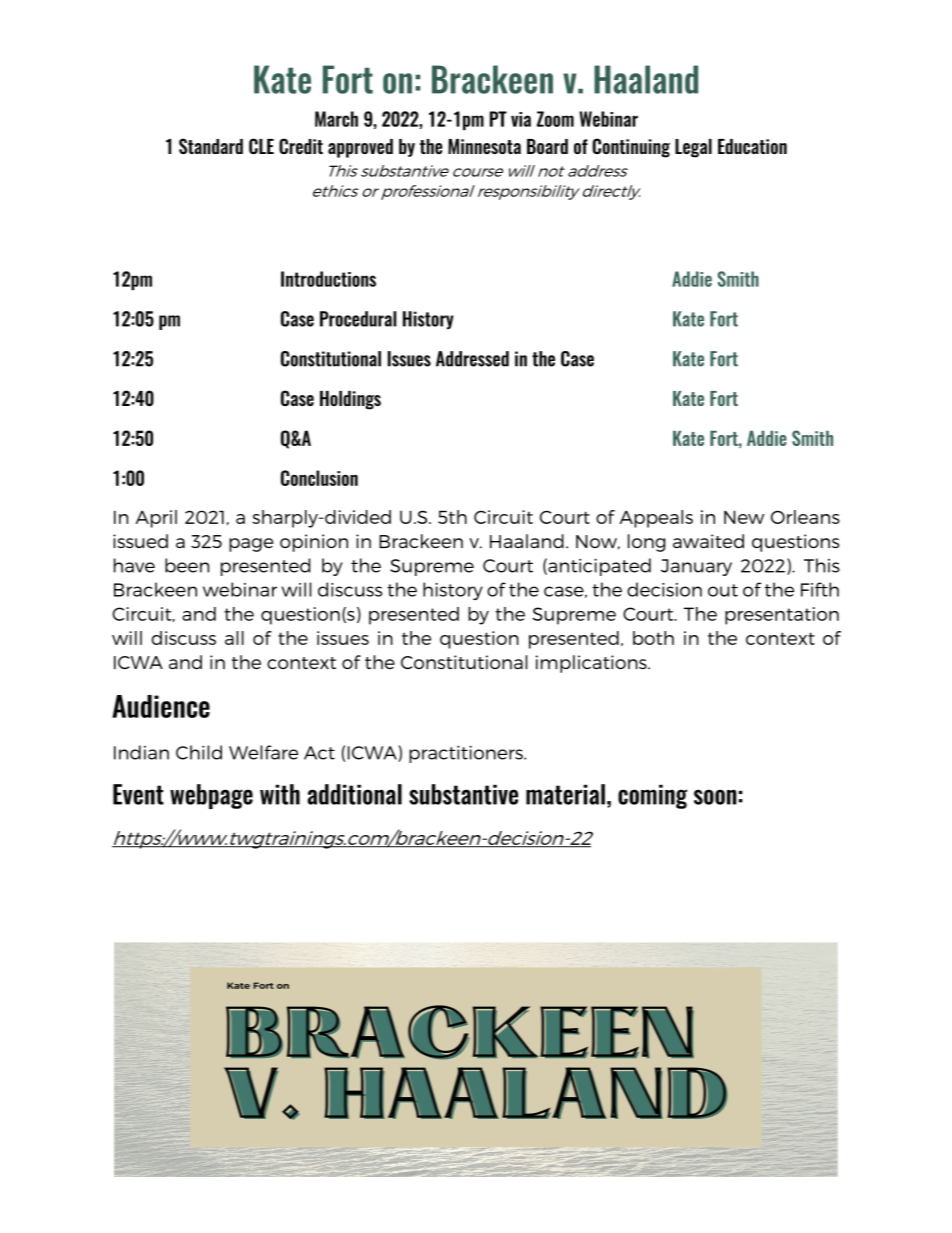  What do you see at coordinates (199, 752) in the document?
I see `Child` at bounding box center [199, 752].
